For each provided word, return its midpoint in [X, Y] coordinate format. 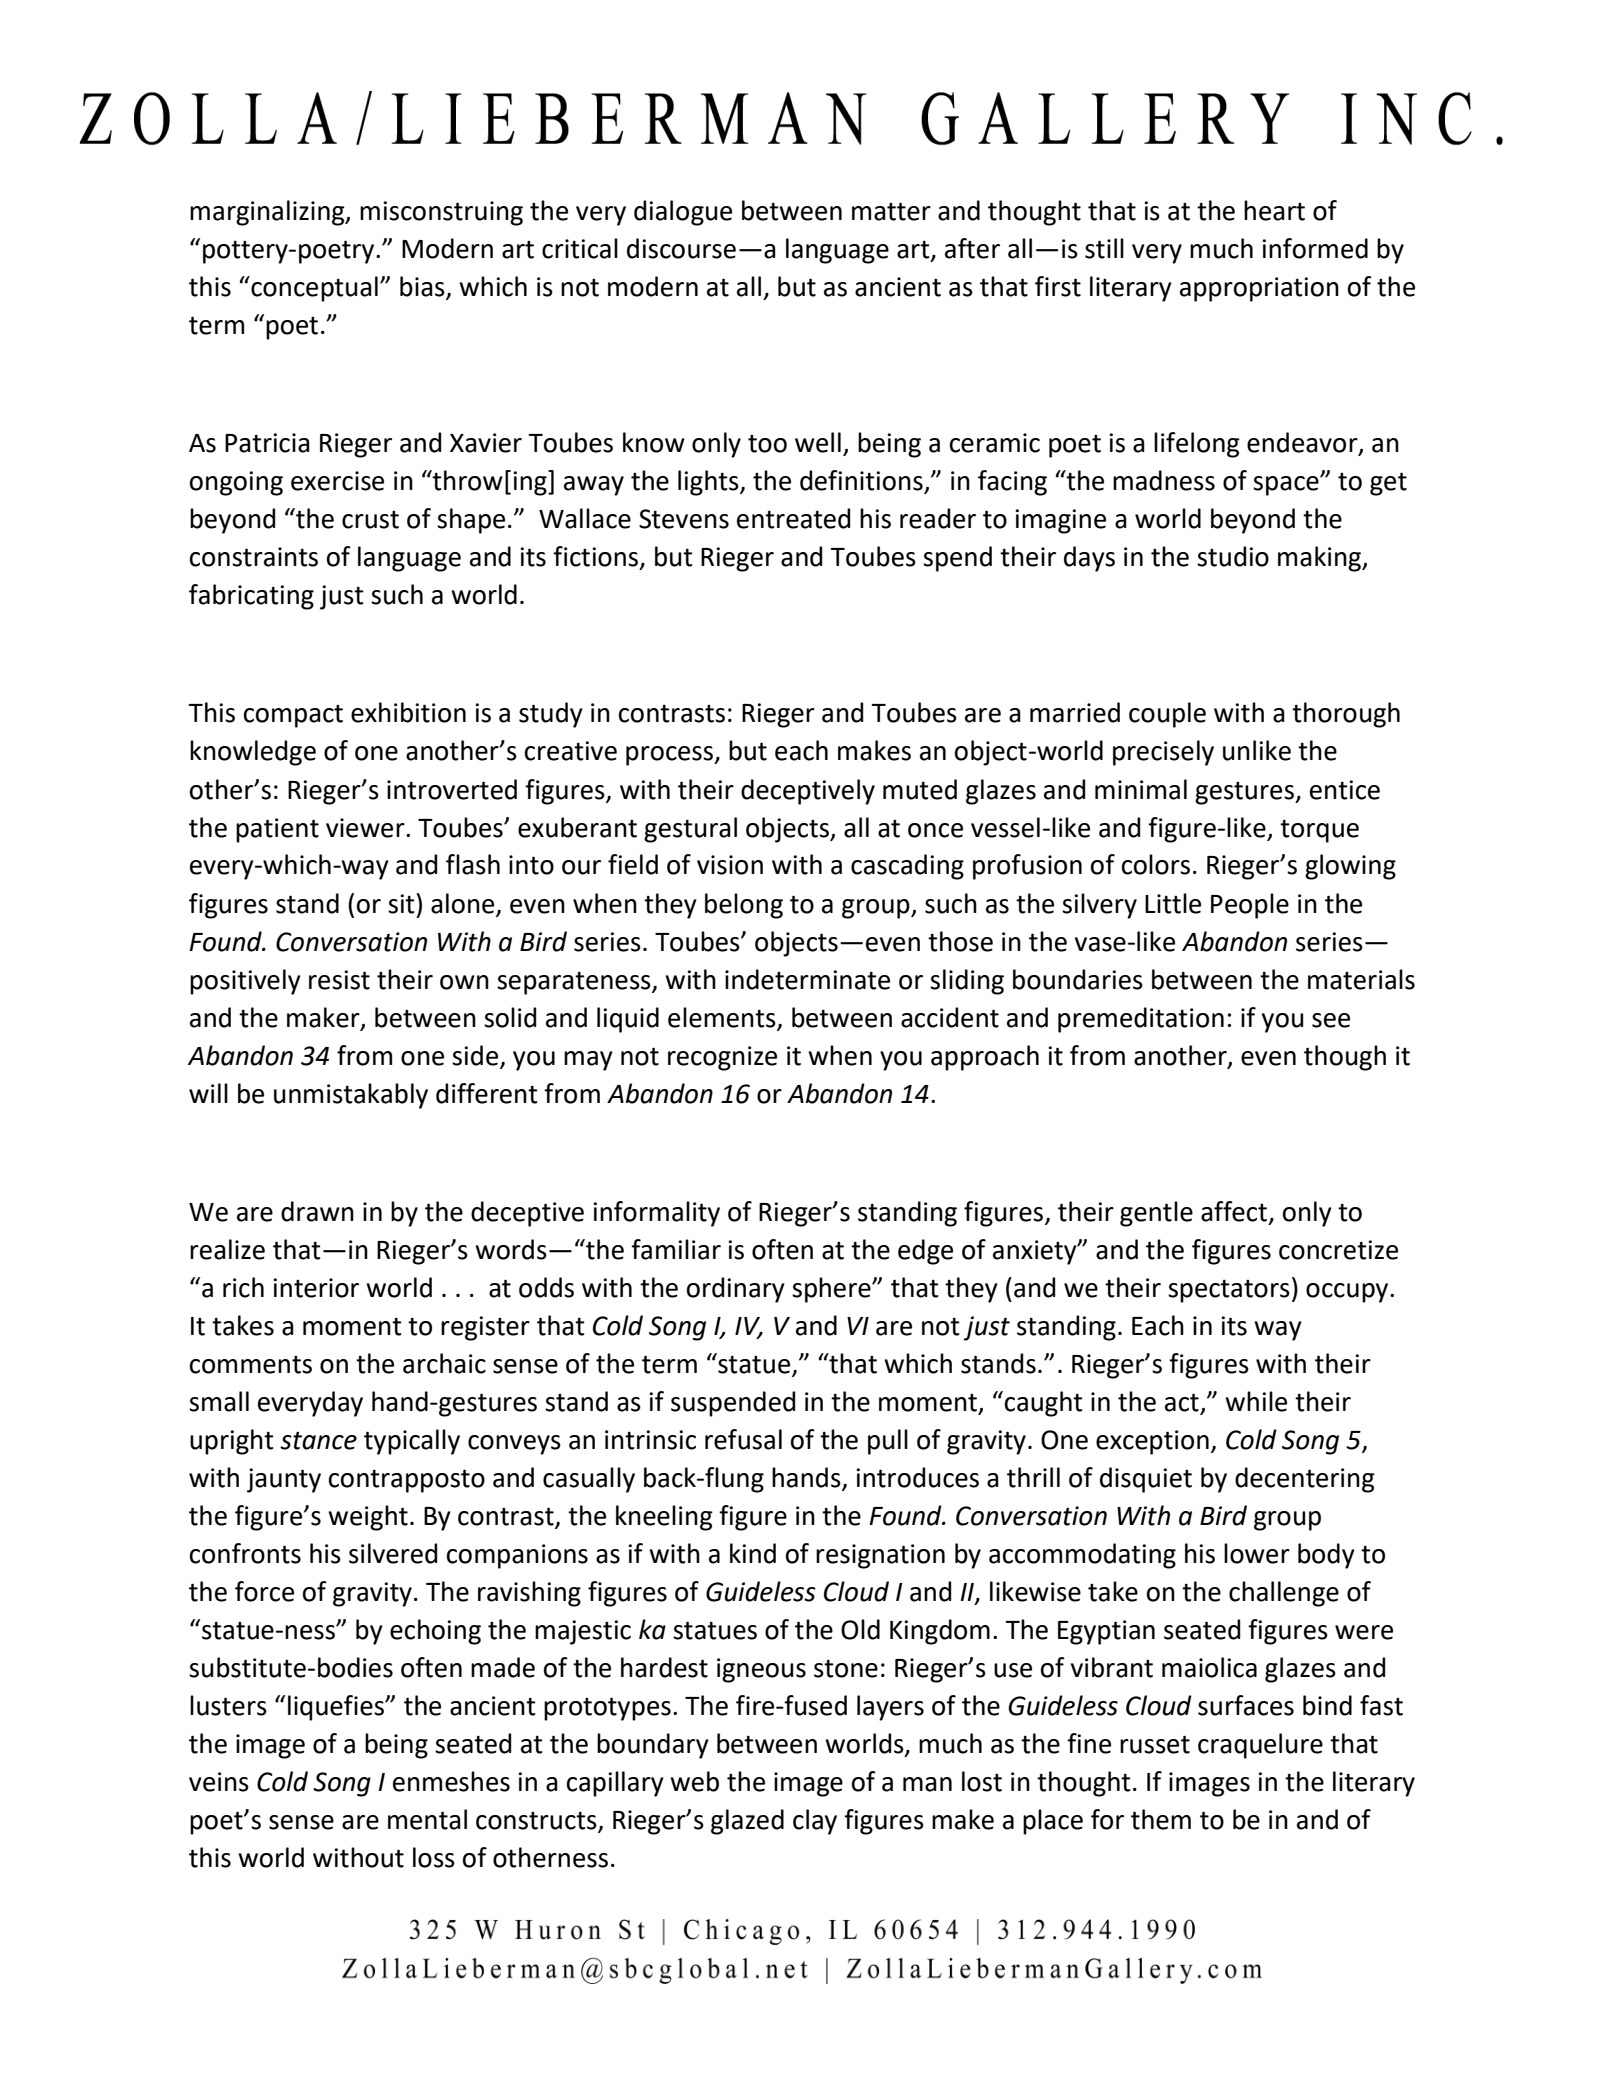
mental [427, 1819]
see [1331, 1020]
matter [891, 211]
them [1161, 1819]
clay [815, 1822]
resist [339, 980]
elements [722, 1017]
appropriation [1259, 289]
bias [423, 287]
